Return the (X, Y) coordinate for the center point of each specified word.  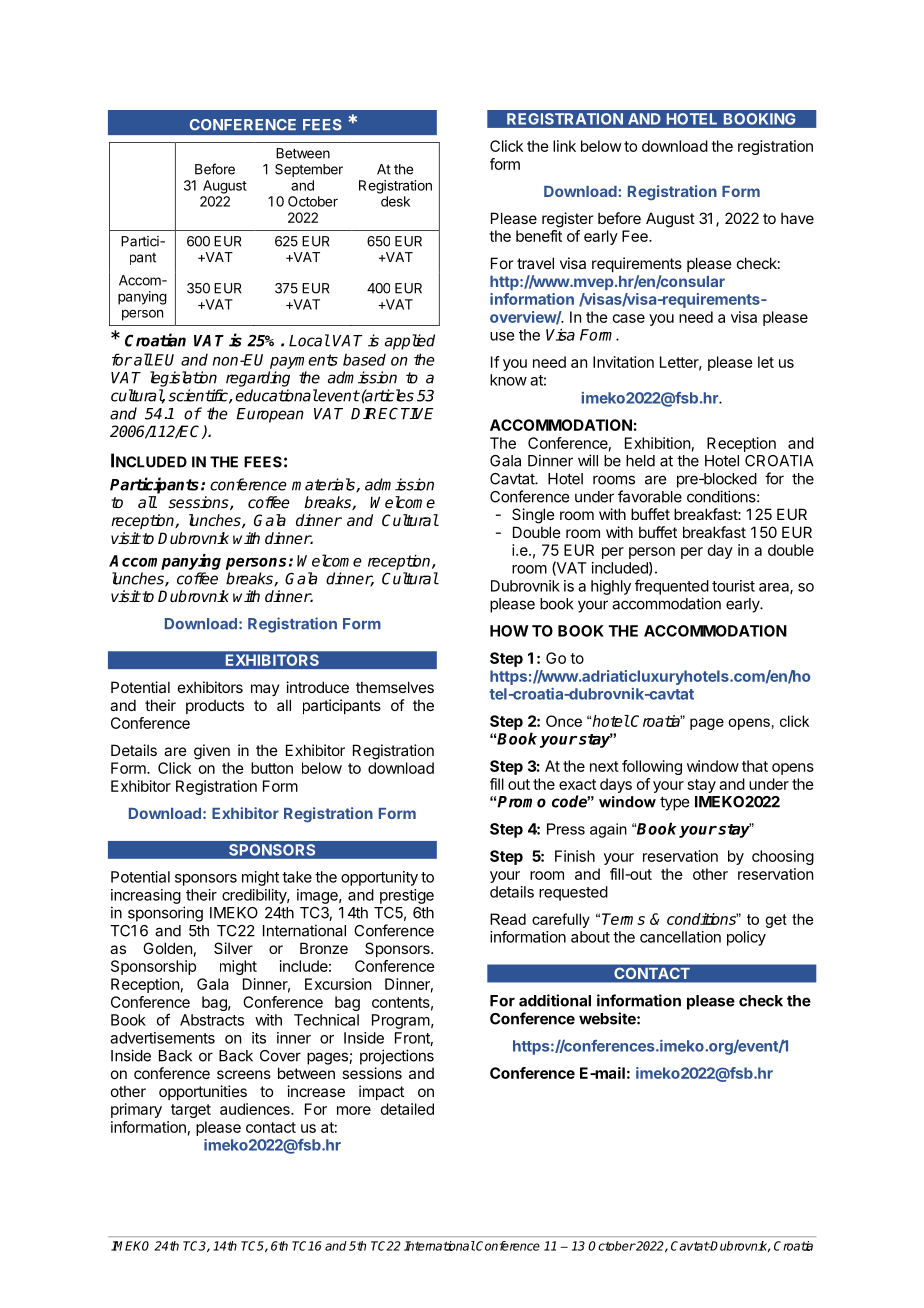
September (309, 170)
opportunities (203, 1092)
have (797, 218)
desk (395, 201)
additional (555, 1000)
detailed (407, 1109)
